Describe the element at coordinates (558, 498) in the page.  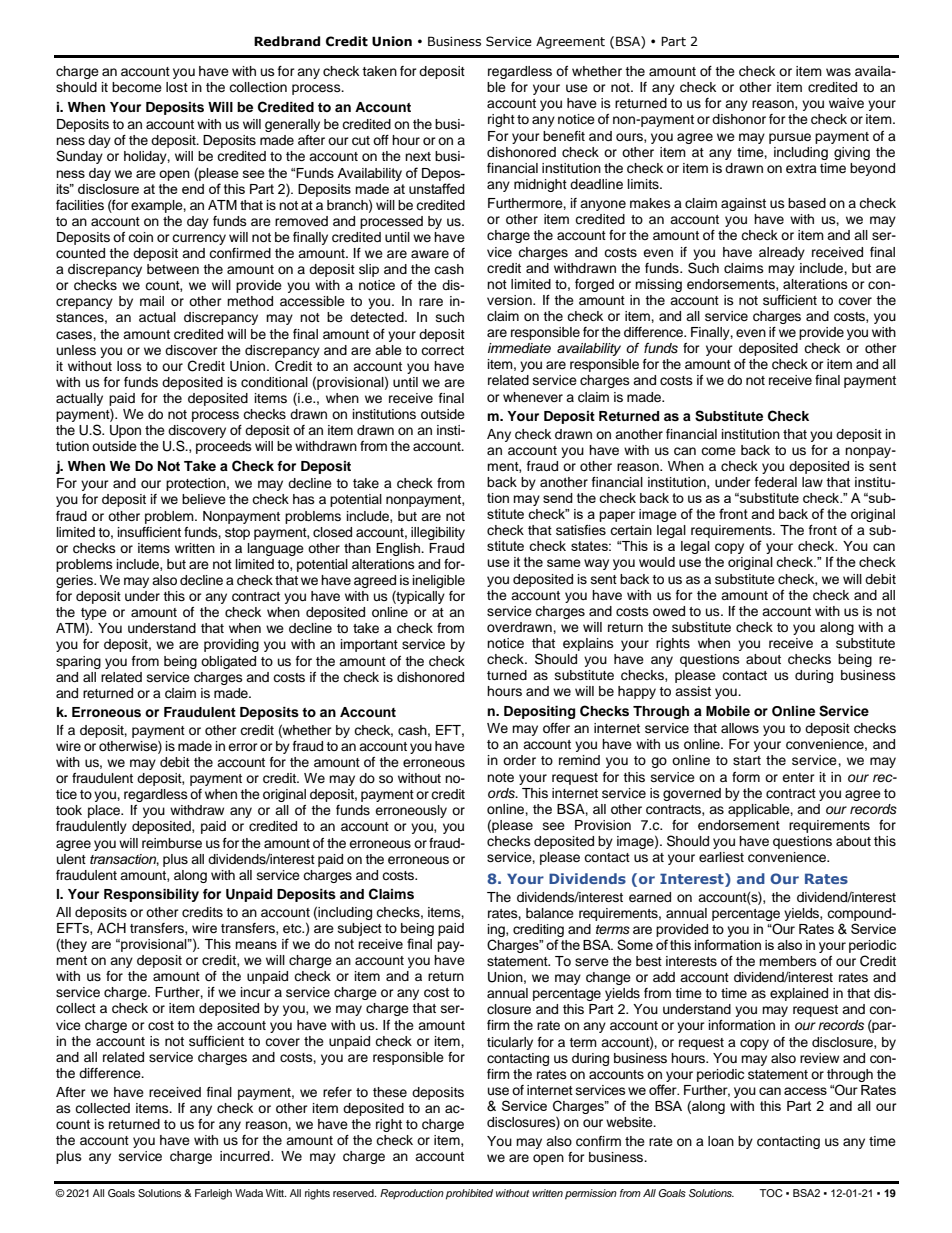
I see `send` at that location.
